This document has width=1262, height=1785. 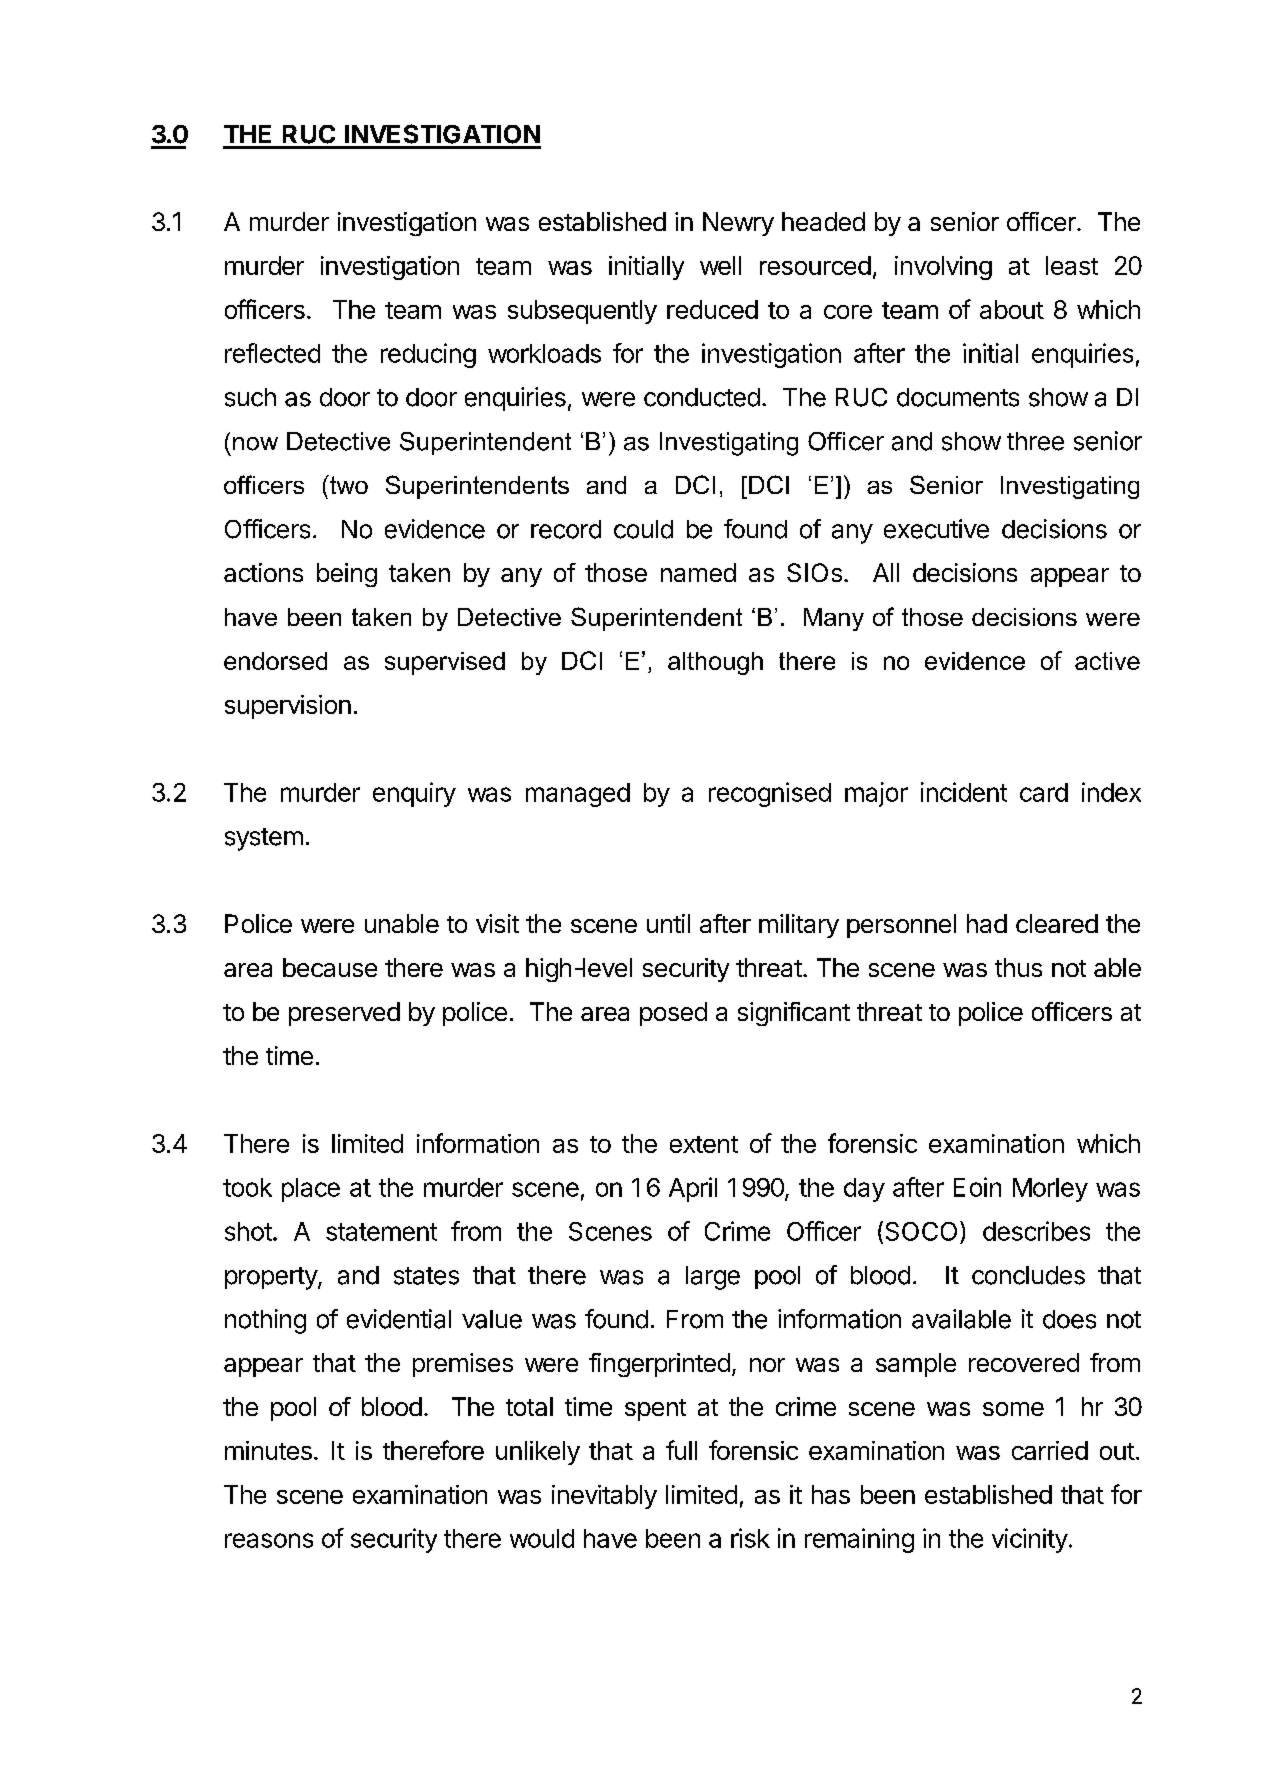 I want to click on well, so click(x=720, y=265).
